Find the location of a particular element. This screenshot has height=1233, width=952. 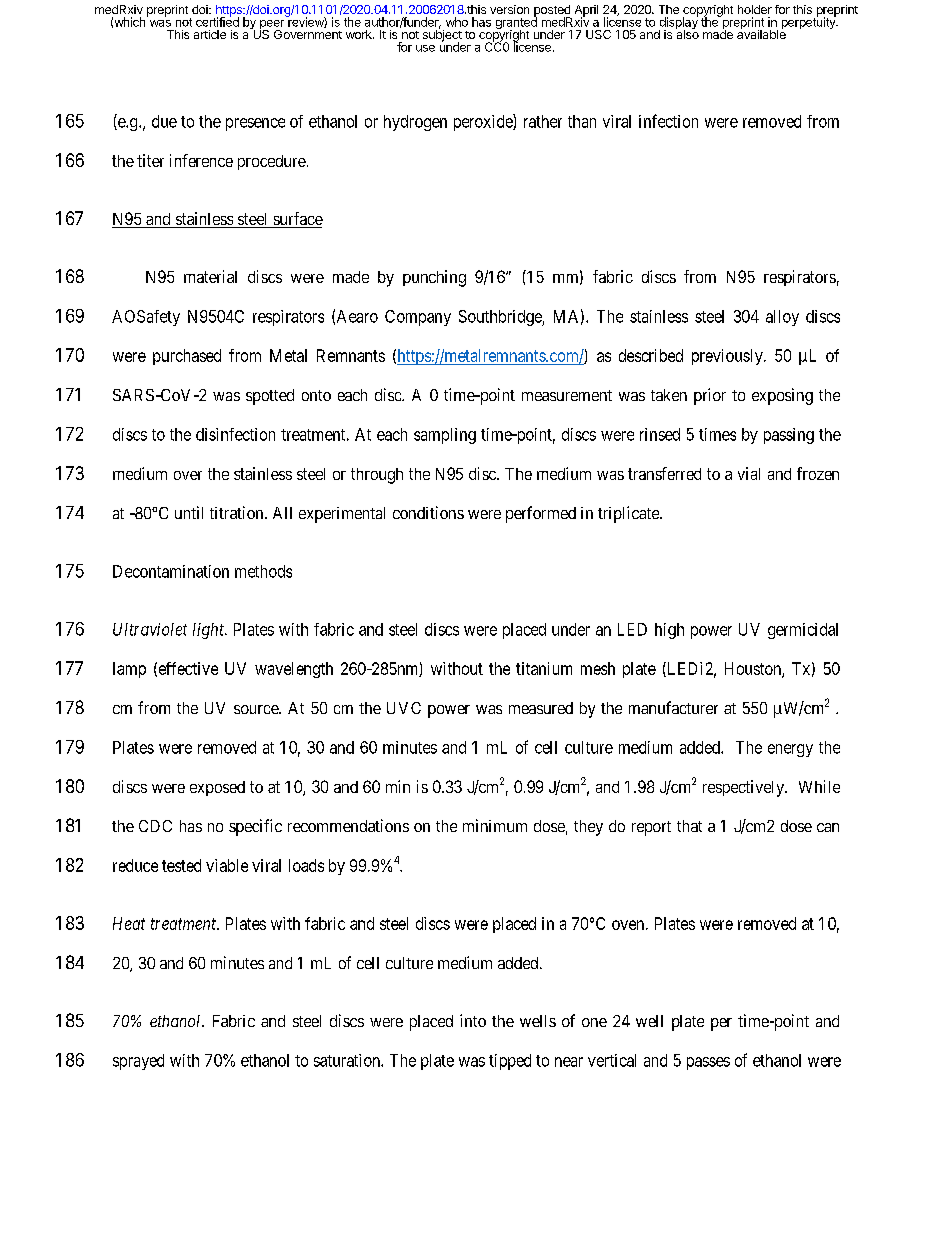

sprayed is located at coordinates (138, 1062).
